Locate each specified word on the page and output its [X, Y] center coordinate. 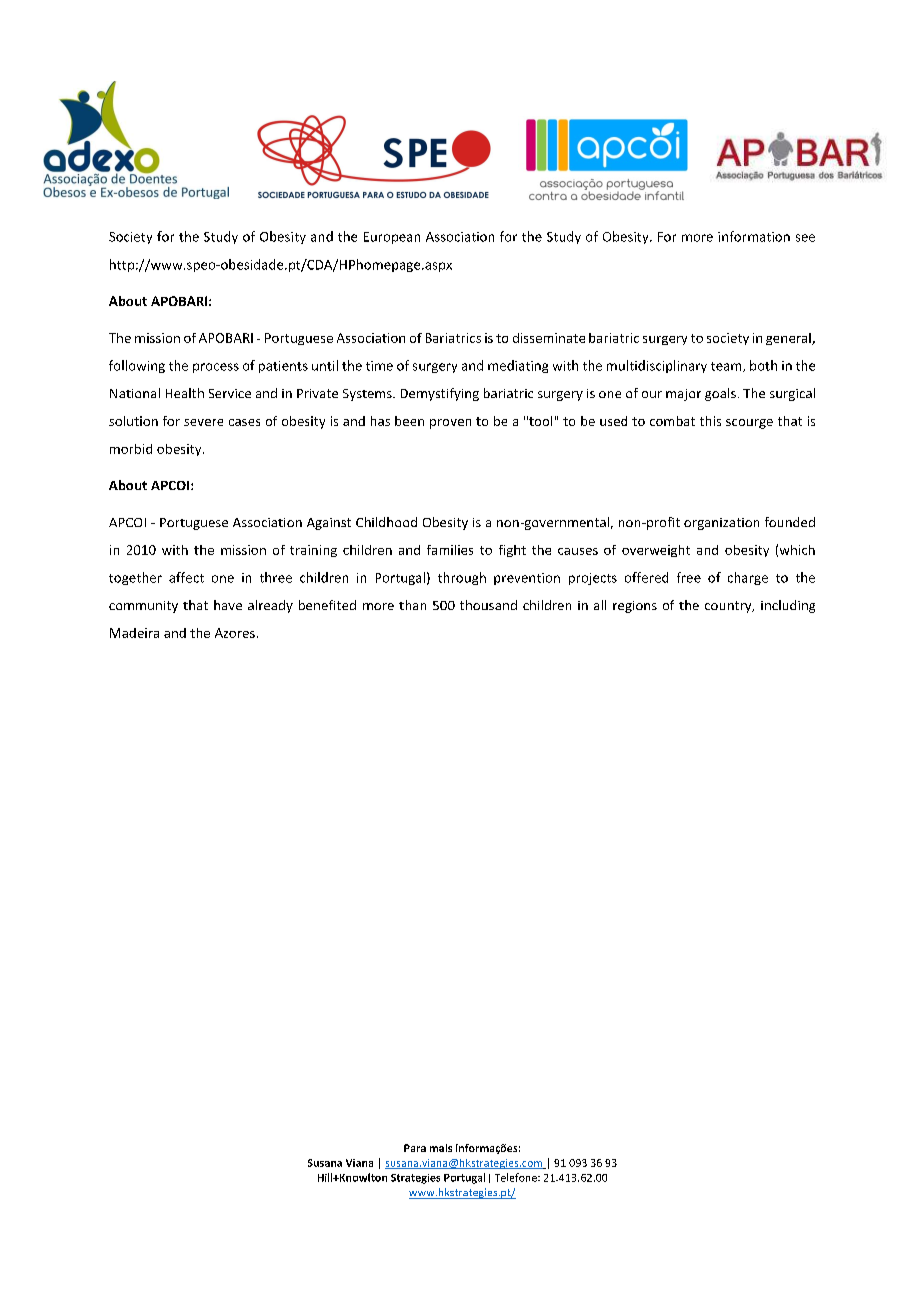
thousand [488, 605]
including [788, 606]
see [805, 238]
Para [415, 1148]
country [729, 607]
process [216, 368]
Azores [235, 633]
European [392, 238]
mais [441, 1148]
